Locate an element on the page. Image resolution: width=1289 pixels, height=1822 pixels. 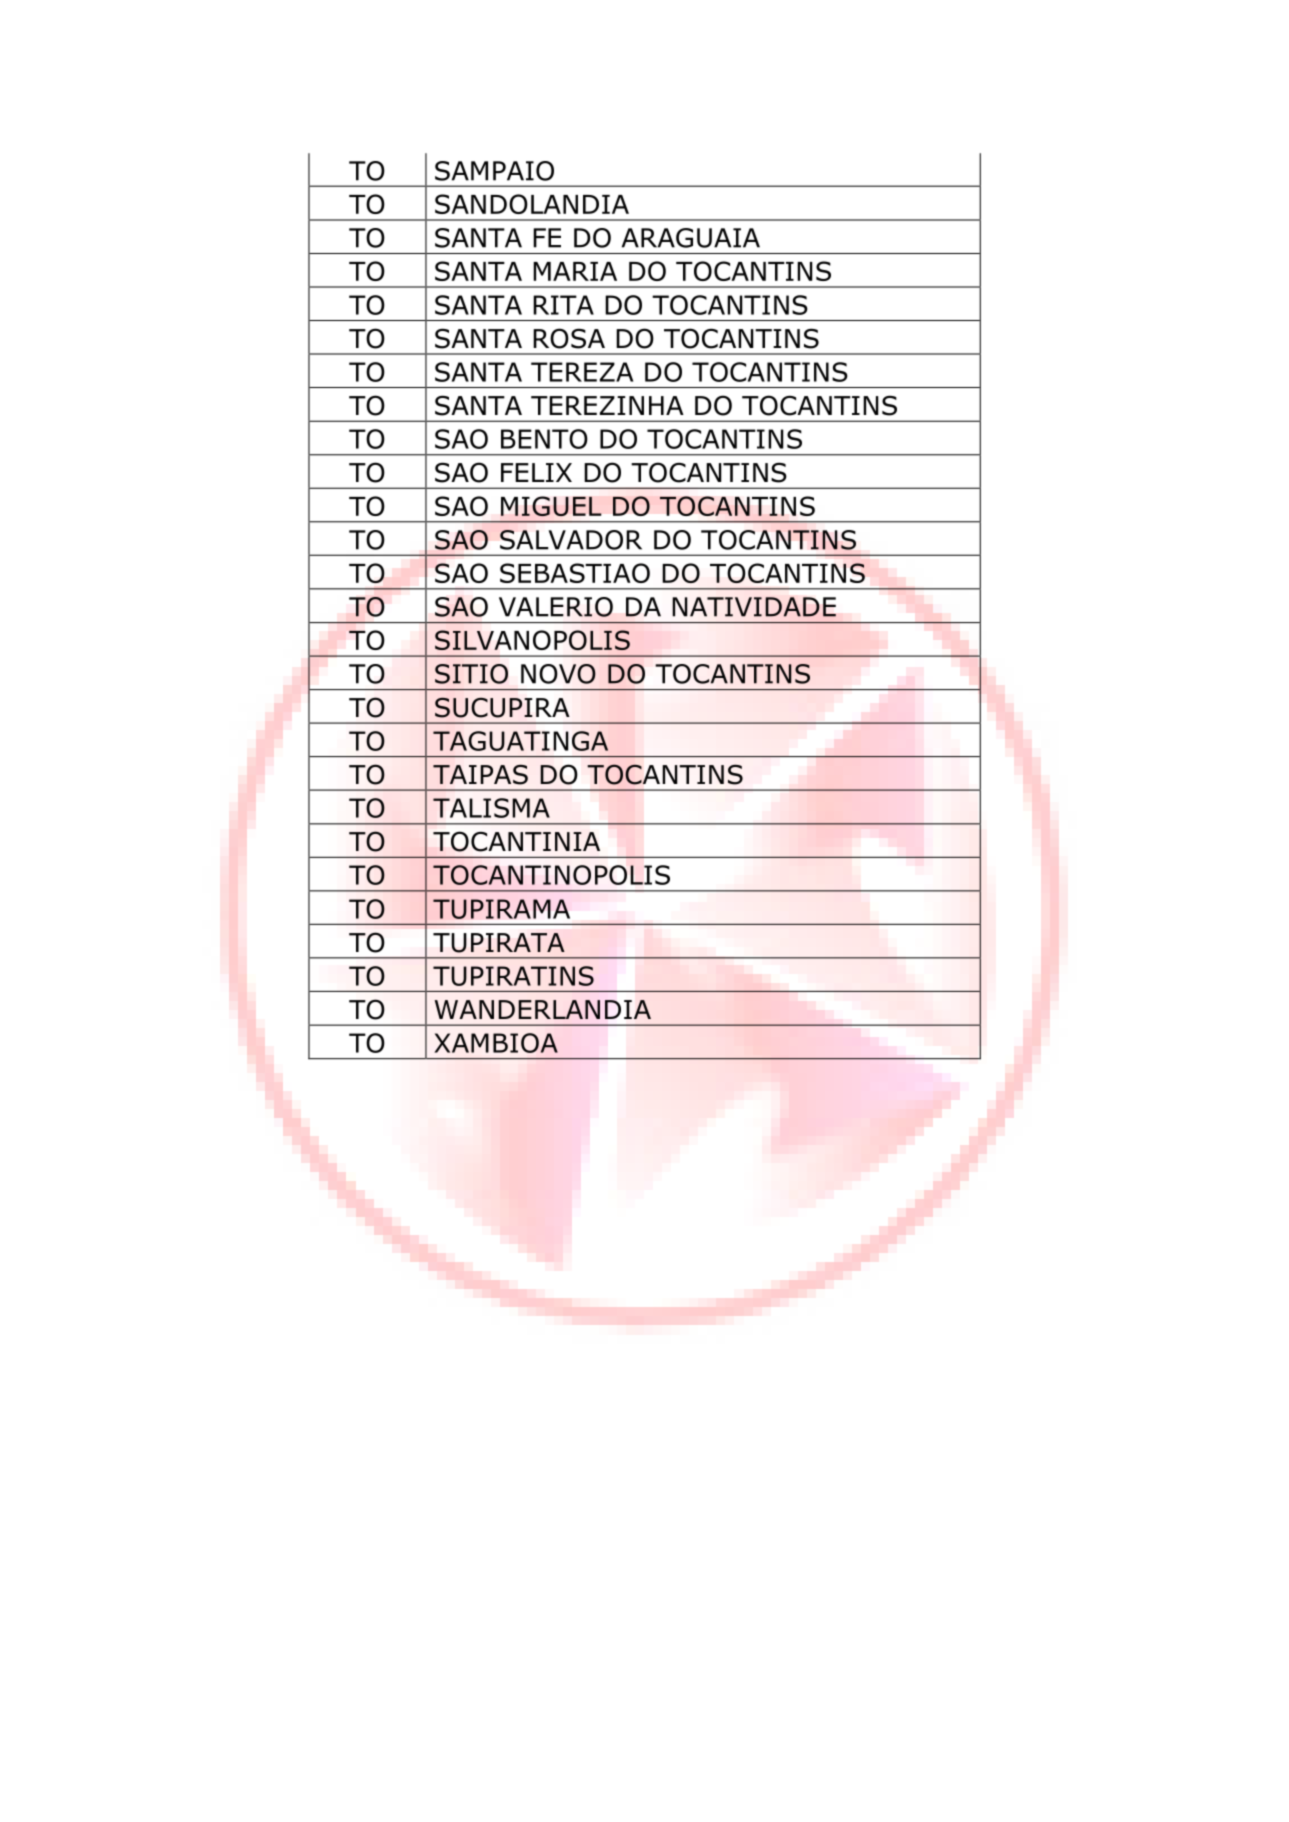
NOVO is located at coordinates (558, 674).
